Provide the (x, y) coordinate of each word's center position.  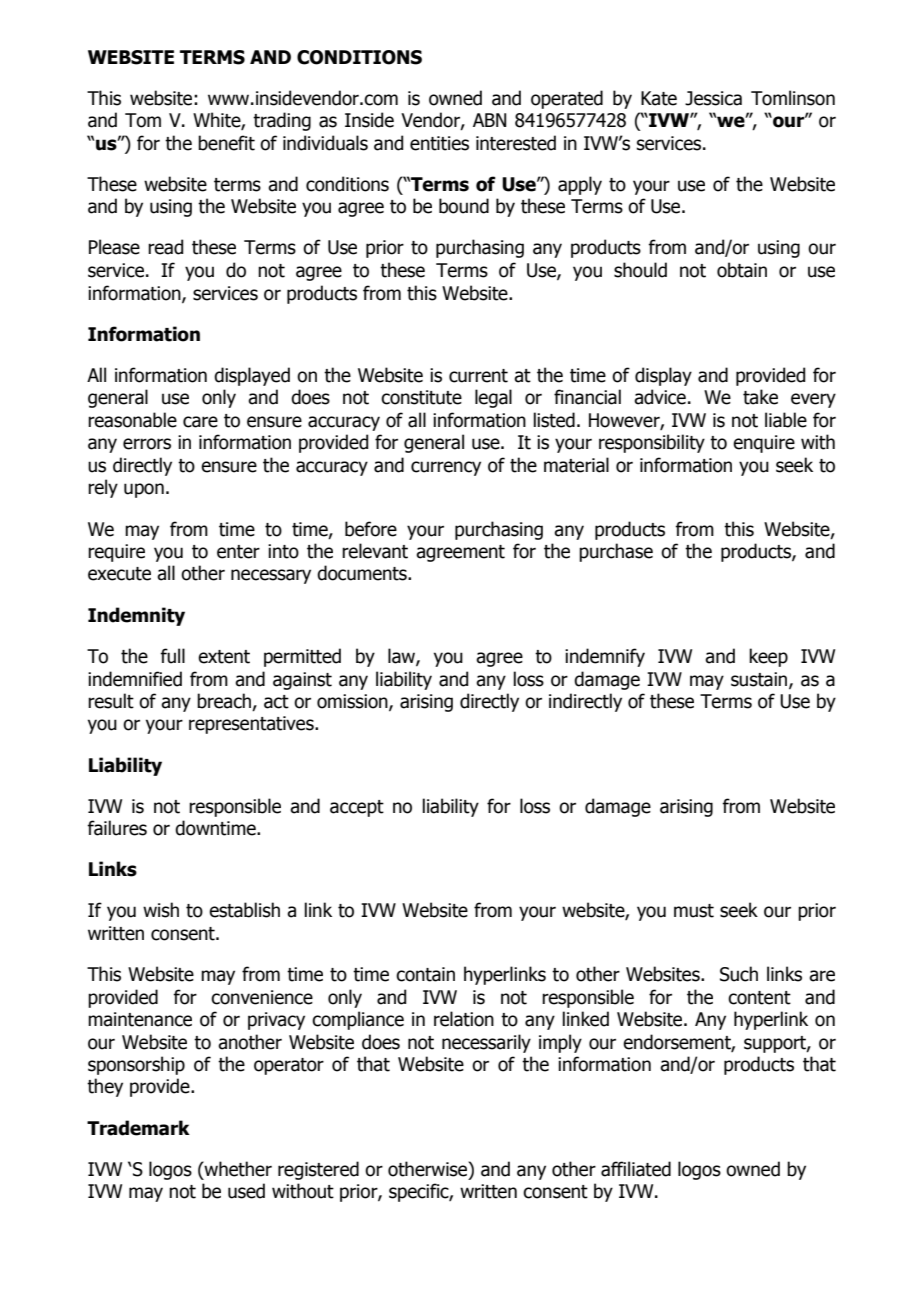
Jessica (713, 98)
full (172, 656)
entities (439, 143)
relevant (375, 551)
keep (768, 657)
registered (318, 1170)
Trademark (138, 1128)
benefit (226, 143)
